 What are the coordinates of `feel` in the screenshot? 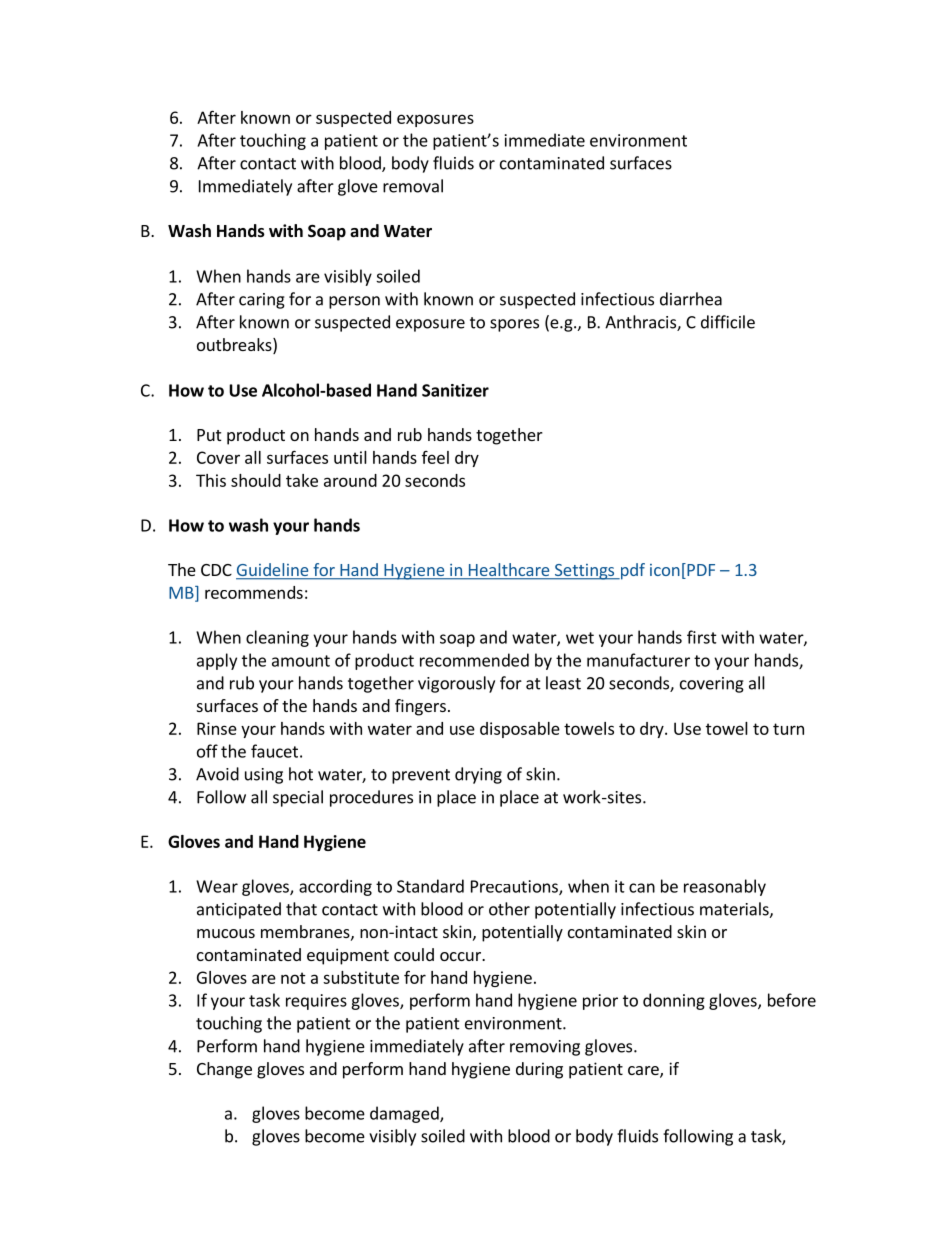 It's located at (435, 457).
